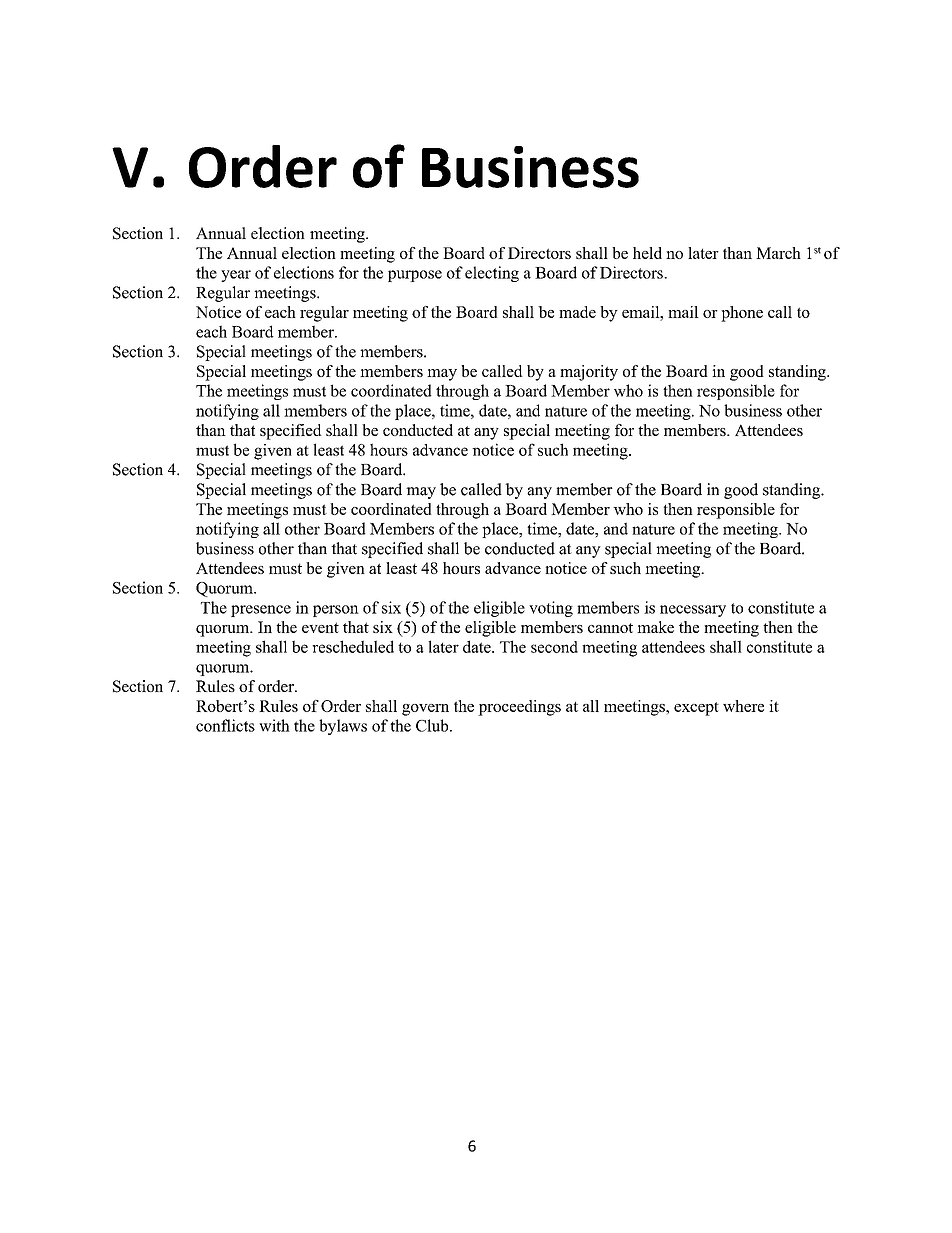 This screenshot has height=1233, width=952. Describe the element at coordinates (647, 253) in the screenshot. I see `held` at that location.
